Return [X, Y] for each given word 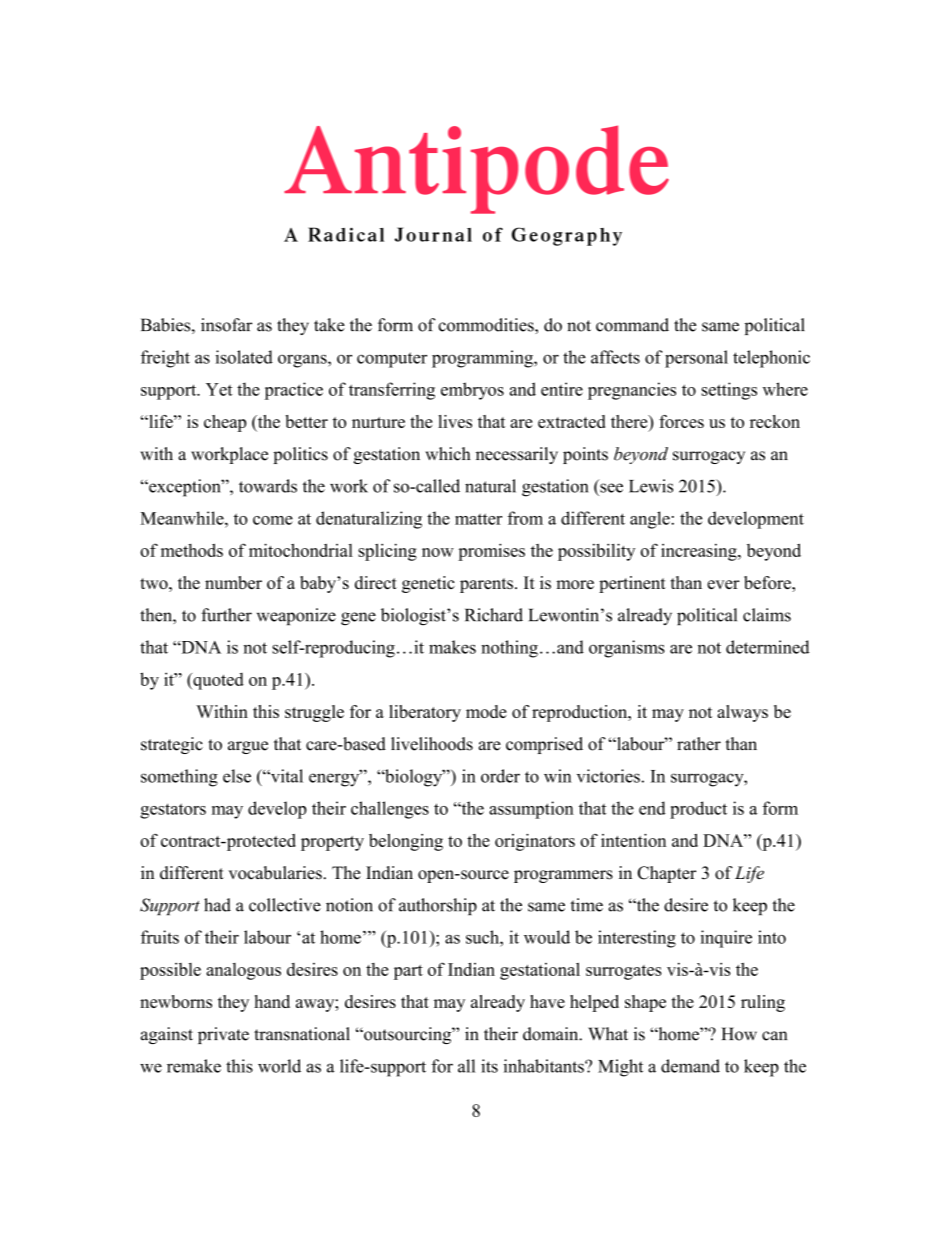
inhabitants [544, 1066]
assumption [531, 810]
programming [483, 359]
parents [486, 585]
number [233, 582]
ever [723, 584]
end [652, 808]
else [237, 776]
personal [696, 359]
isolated [244, 357]
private [223, 1035]
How [739, 1034]
